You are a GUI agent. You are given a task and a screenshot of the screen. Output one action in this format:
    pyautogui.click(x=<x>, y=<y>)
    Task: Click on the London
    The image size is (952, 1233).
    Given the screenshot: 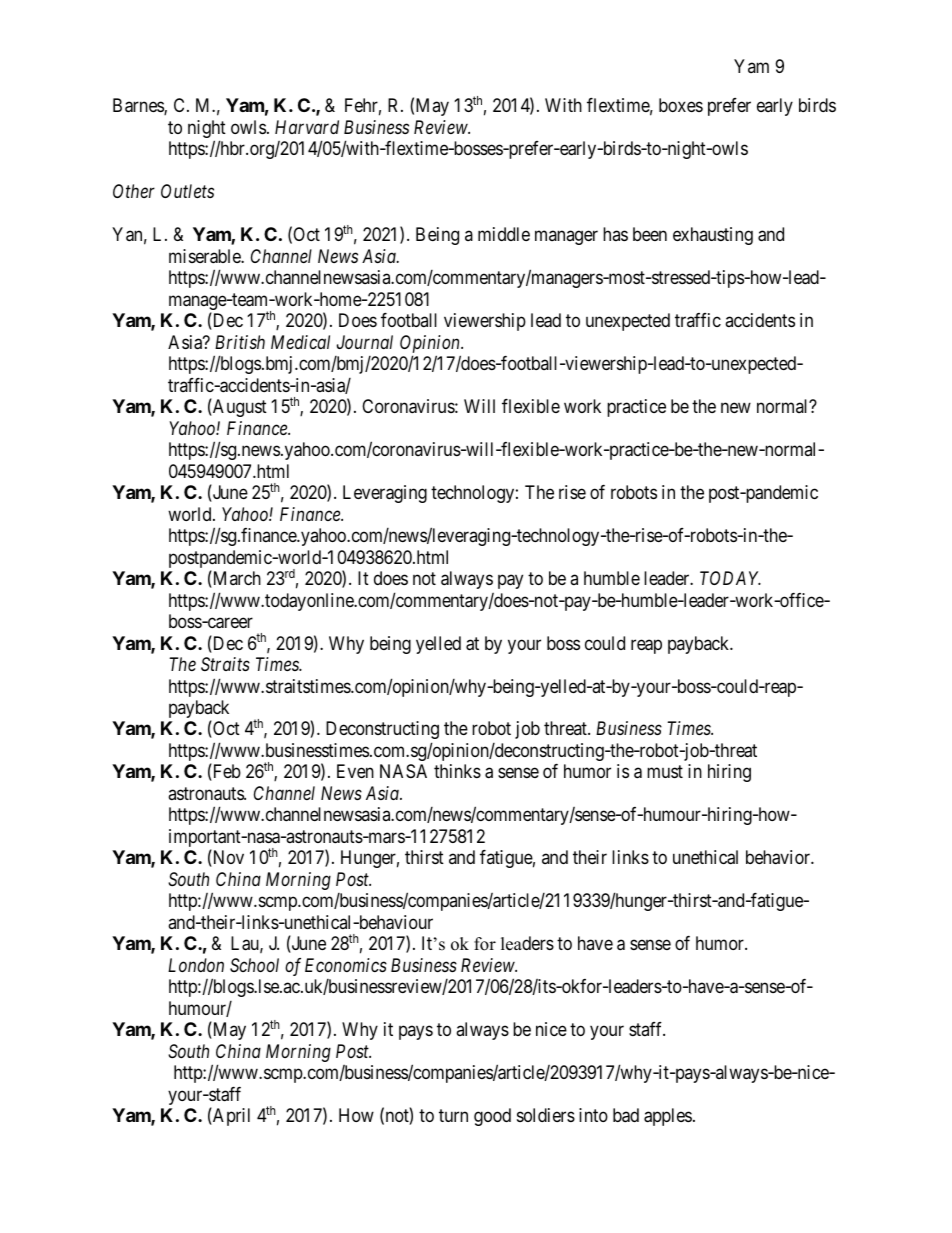 What is the action you would take?
    pyautogui.click(x=196, y=965)
